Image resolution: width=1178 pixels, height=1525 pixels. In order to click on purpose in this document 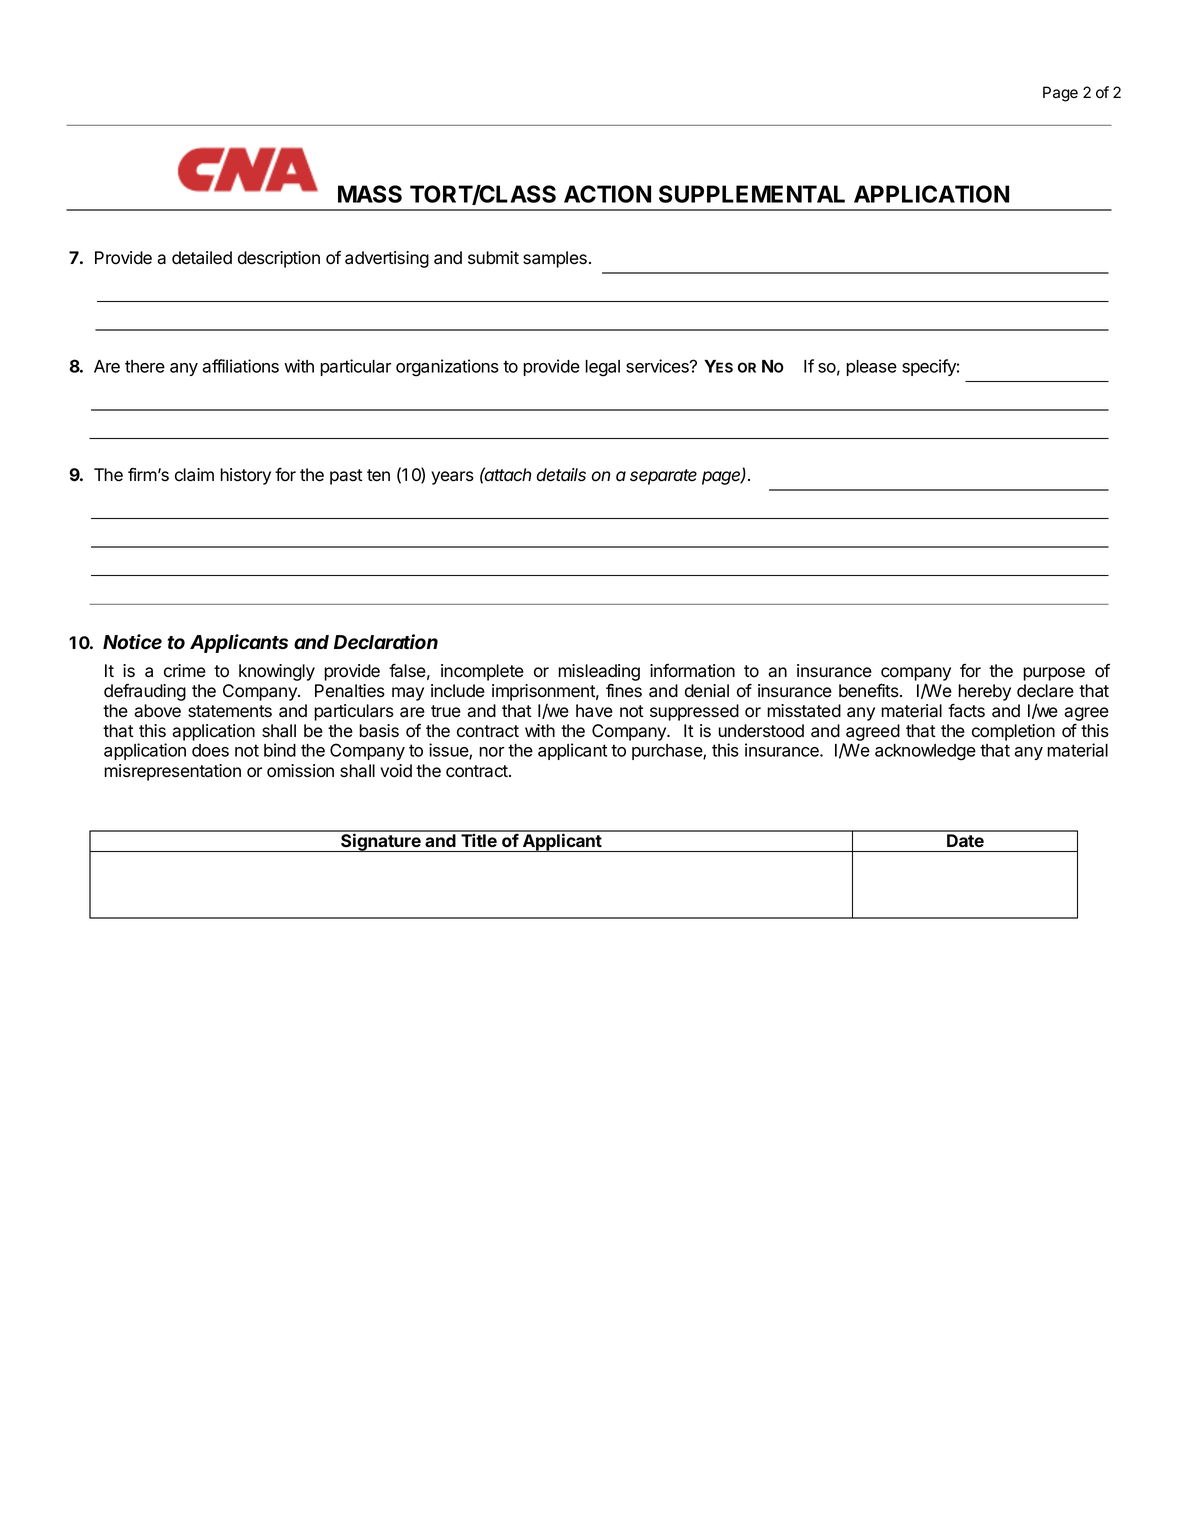, I will do `click(1054, 674)`.
